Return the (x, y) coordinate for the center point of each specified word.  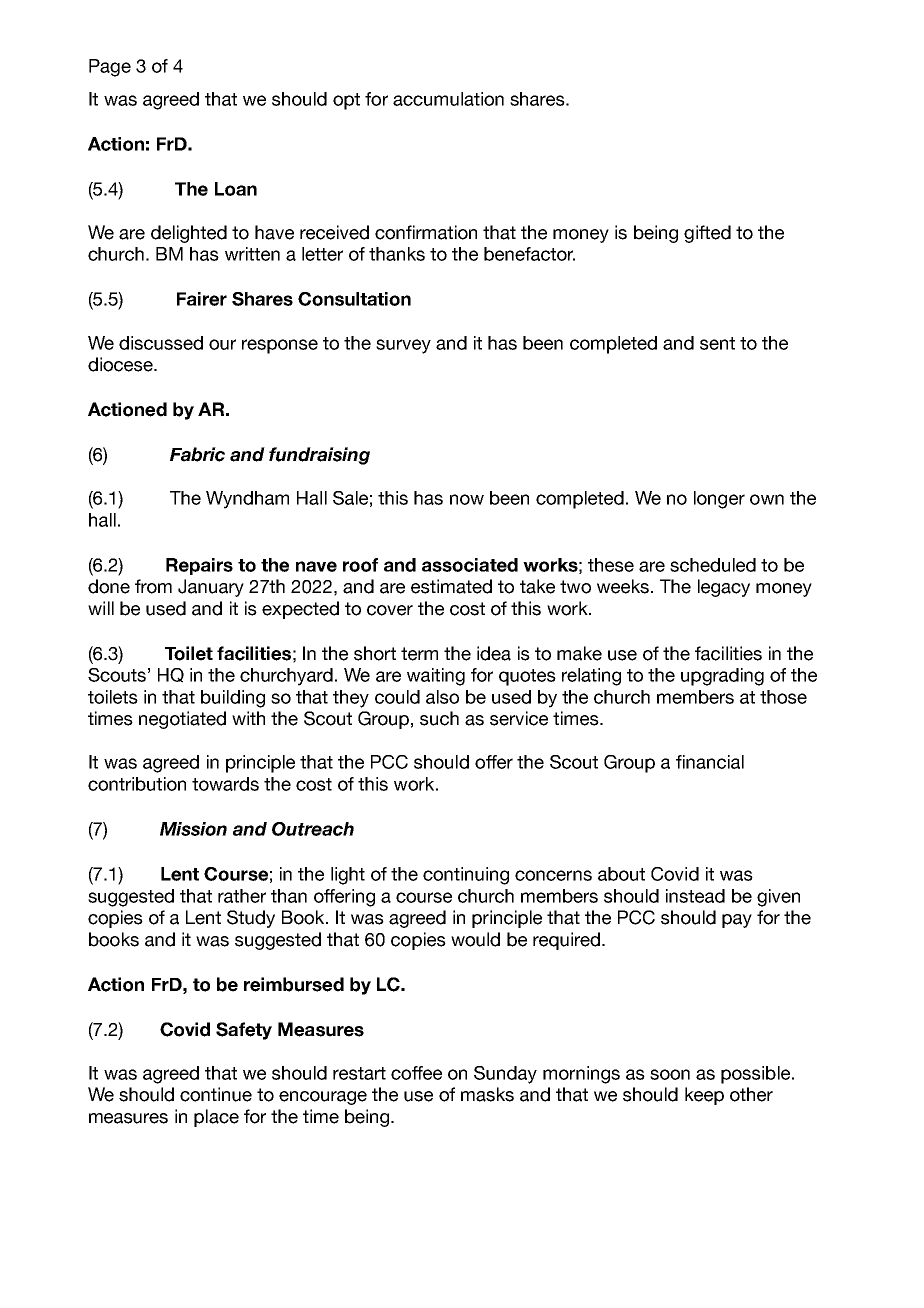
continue (216, 1094)
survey (403, 346)
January (211, 588)
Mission (193, 829)
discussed (161, 343)
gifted (707, 234)
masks (487, 1094)
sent (717, 343)
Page (110, 68)
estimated (451, 586)
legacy (724, 588)
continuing (466, 876)
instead (695, 896)
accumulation (448, 99)
